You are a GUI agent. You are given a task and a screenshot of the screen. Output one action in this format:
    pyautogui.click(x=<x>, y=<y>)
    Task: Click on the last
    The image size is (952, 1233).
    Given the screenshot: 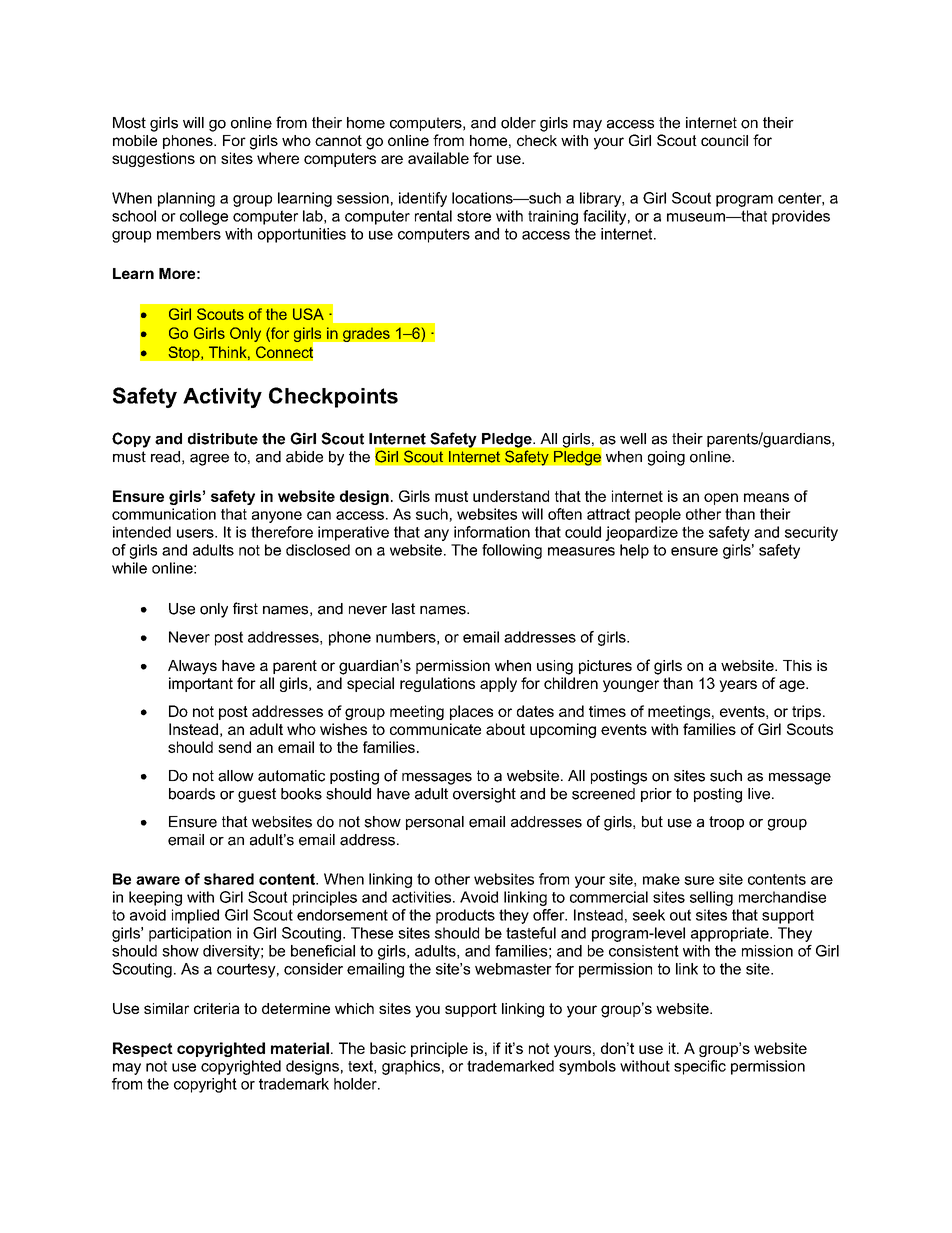 What is the action you would take?
    pyautogui.click(x=403, y=609)
